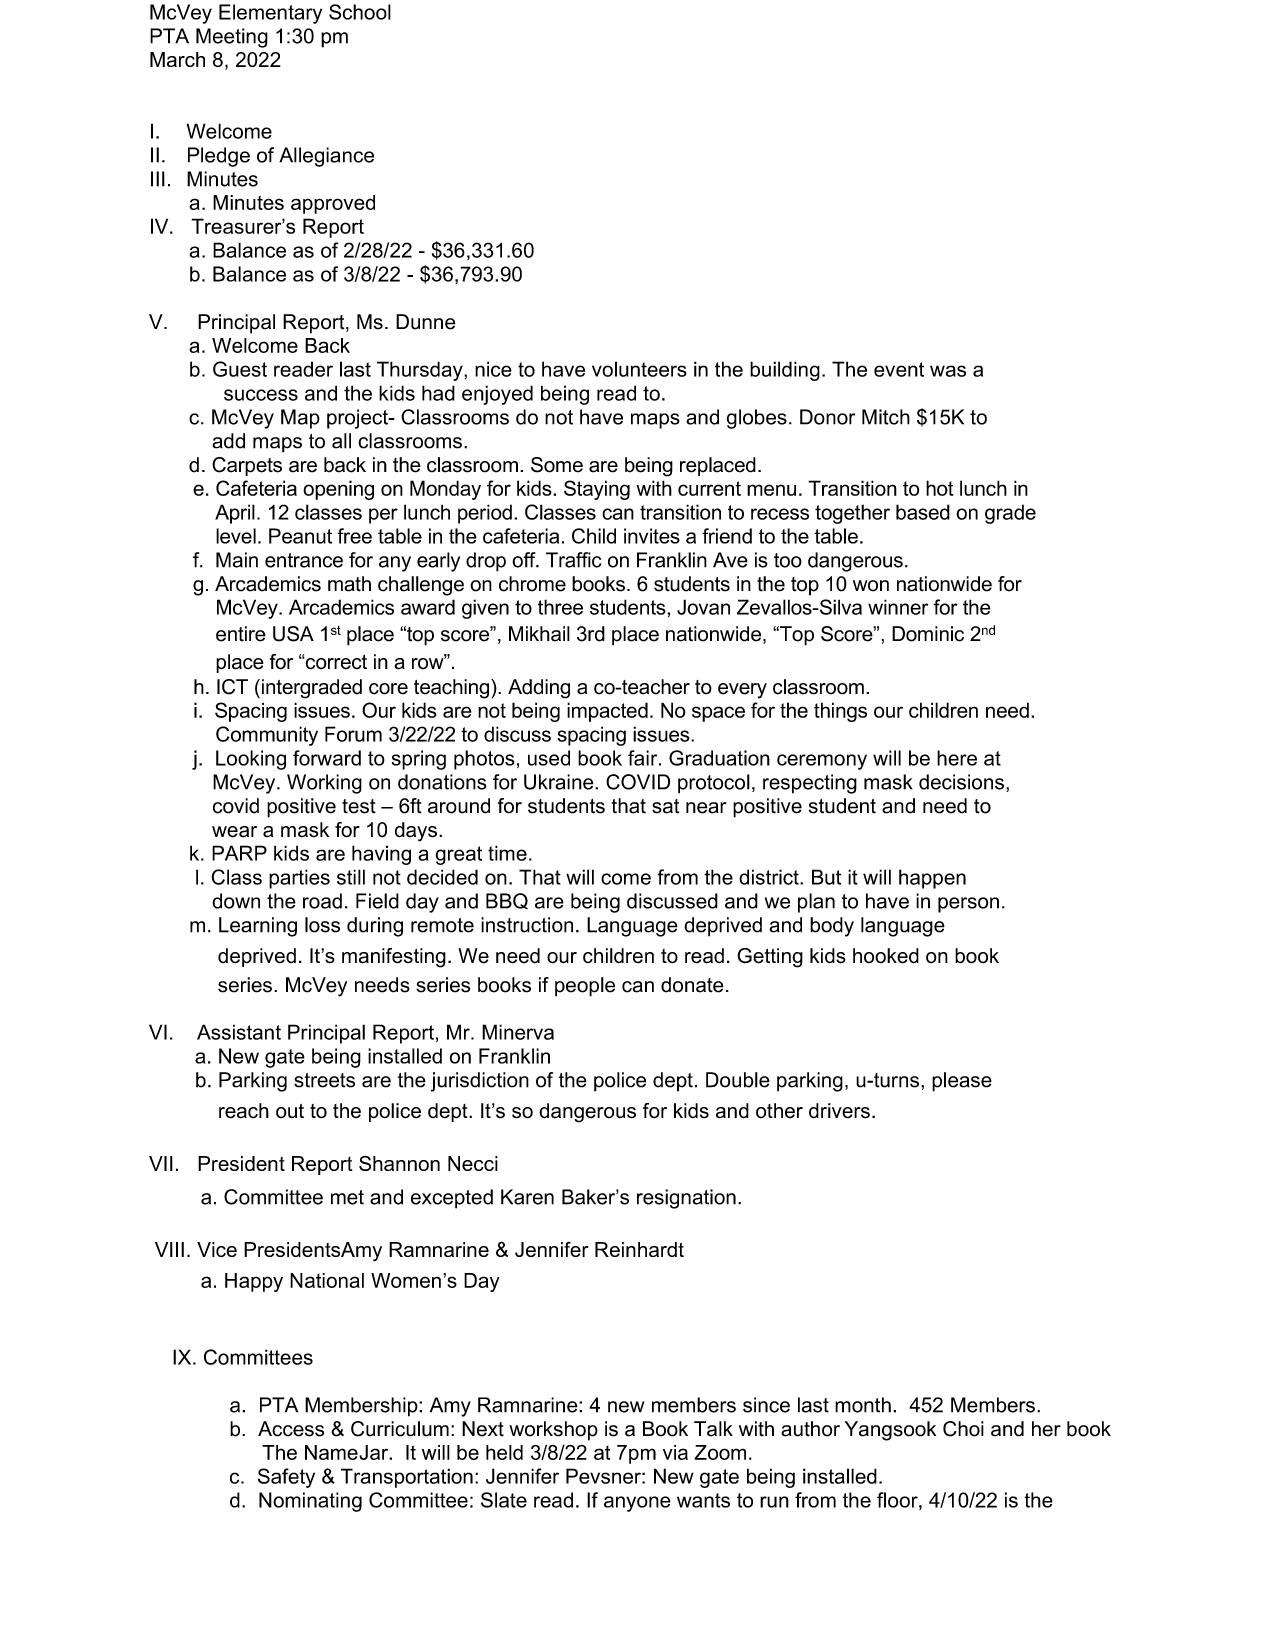 The image size is (1267, 1640). I want to click on together, so click(852, 514).
